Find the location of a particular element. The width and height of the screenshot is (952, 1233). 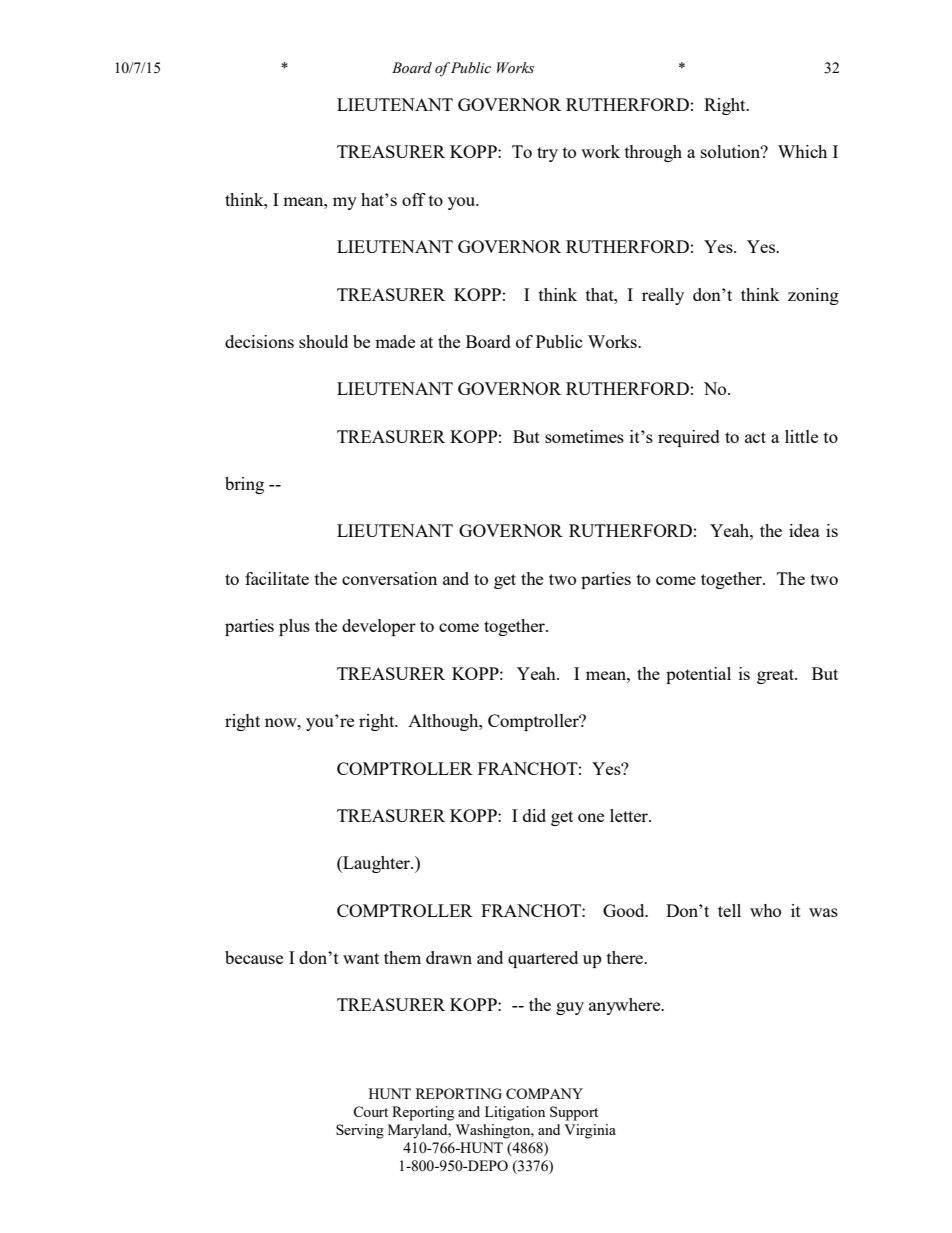

Serving is located at coordinates (360, 1131).
